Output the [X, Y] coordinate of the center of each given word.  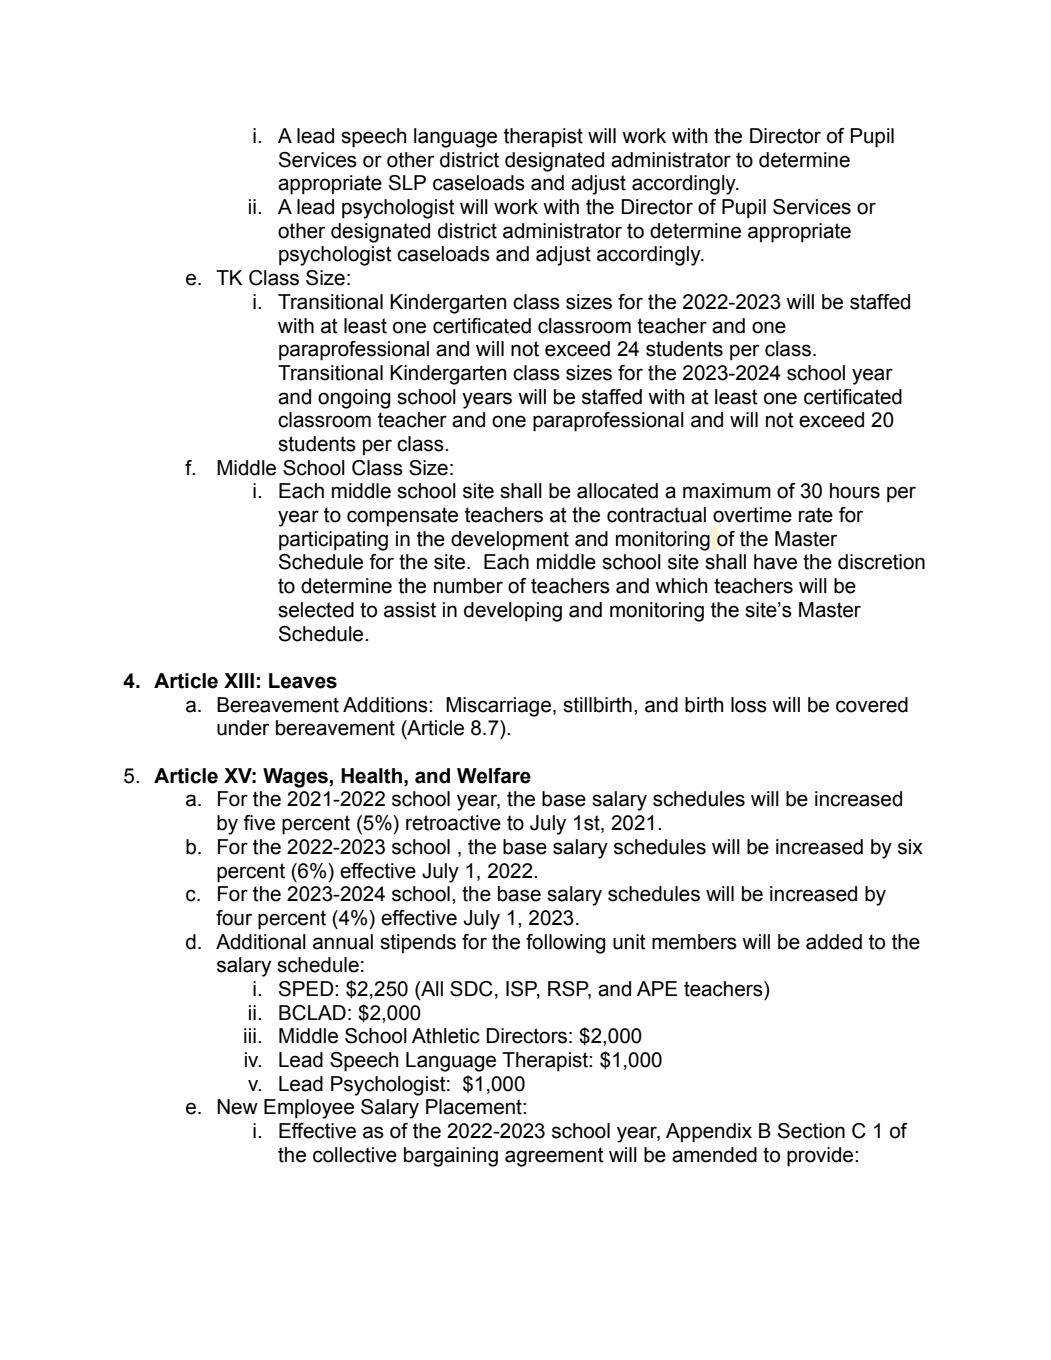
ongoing [354, 399]
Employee [309, 1109]
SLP [407, 183]
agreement [554, 1157]
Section [811, 1131]
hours [855, 491]
